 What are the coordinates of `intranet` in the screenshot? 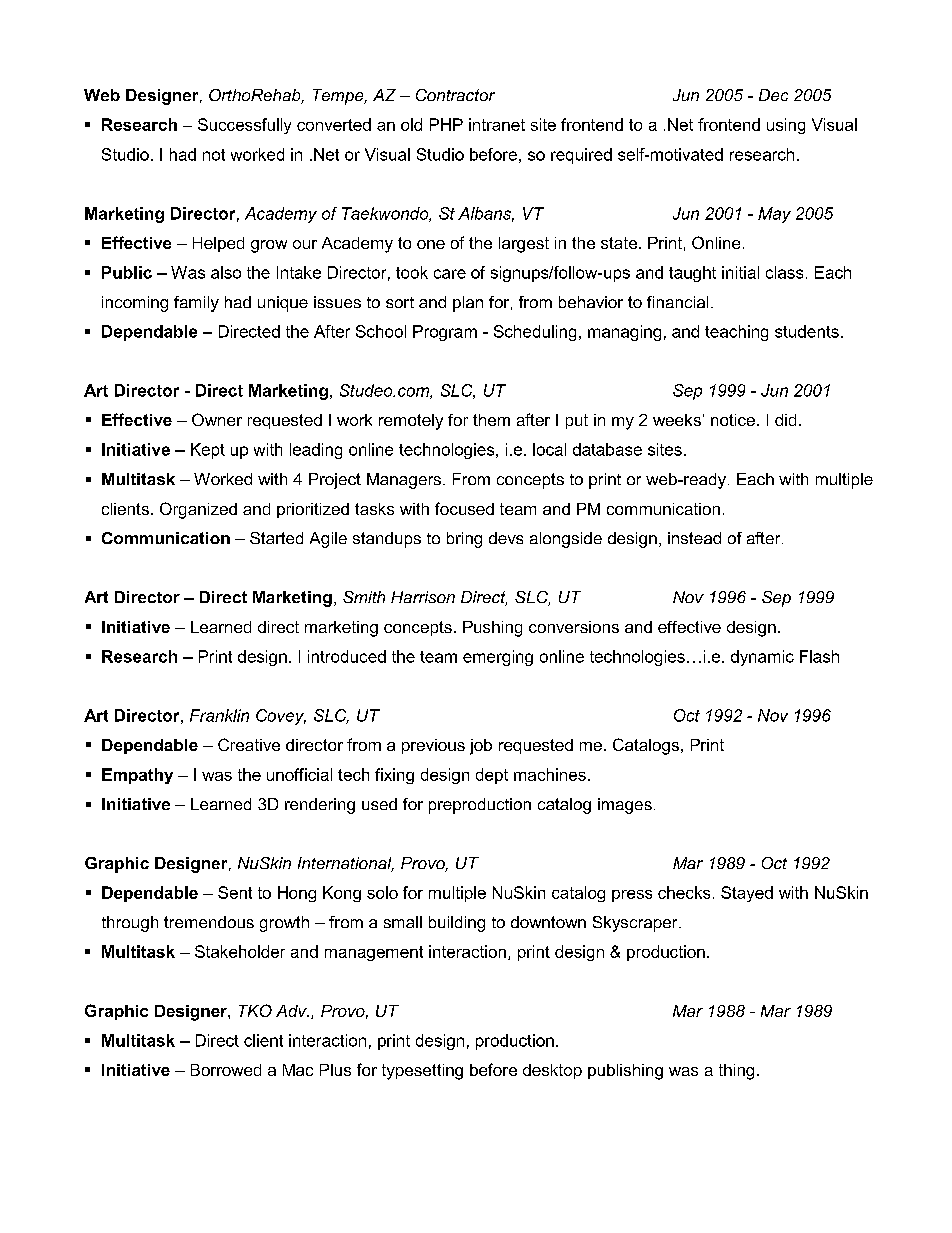 It's located at (497, 124).
